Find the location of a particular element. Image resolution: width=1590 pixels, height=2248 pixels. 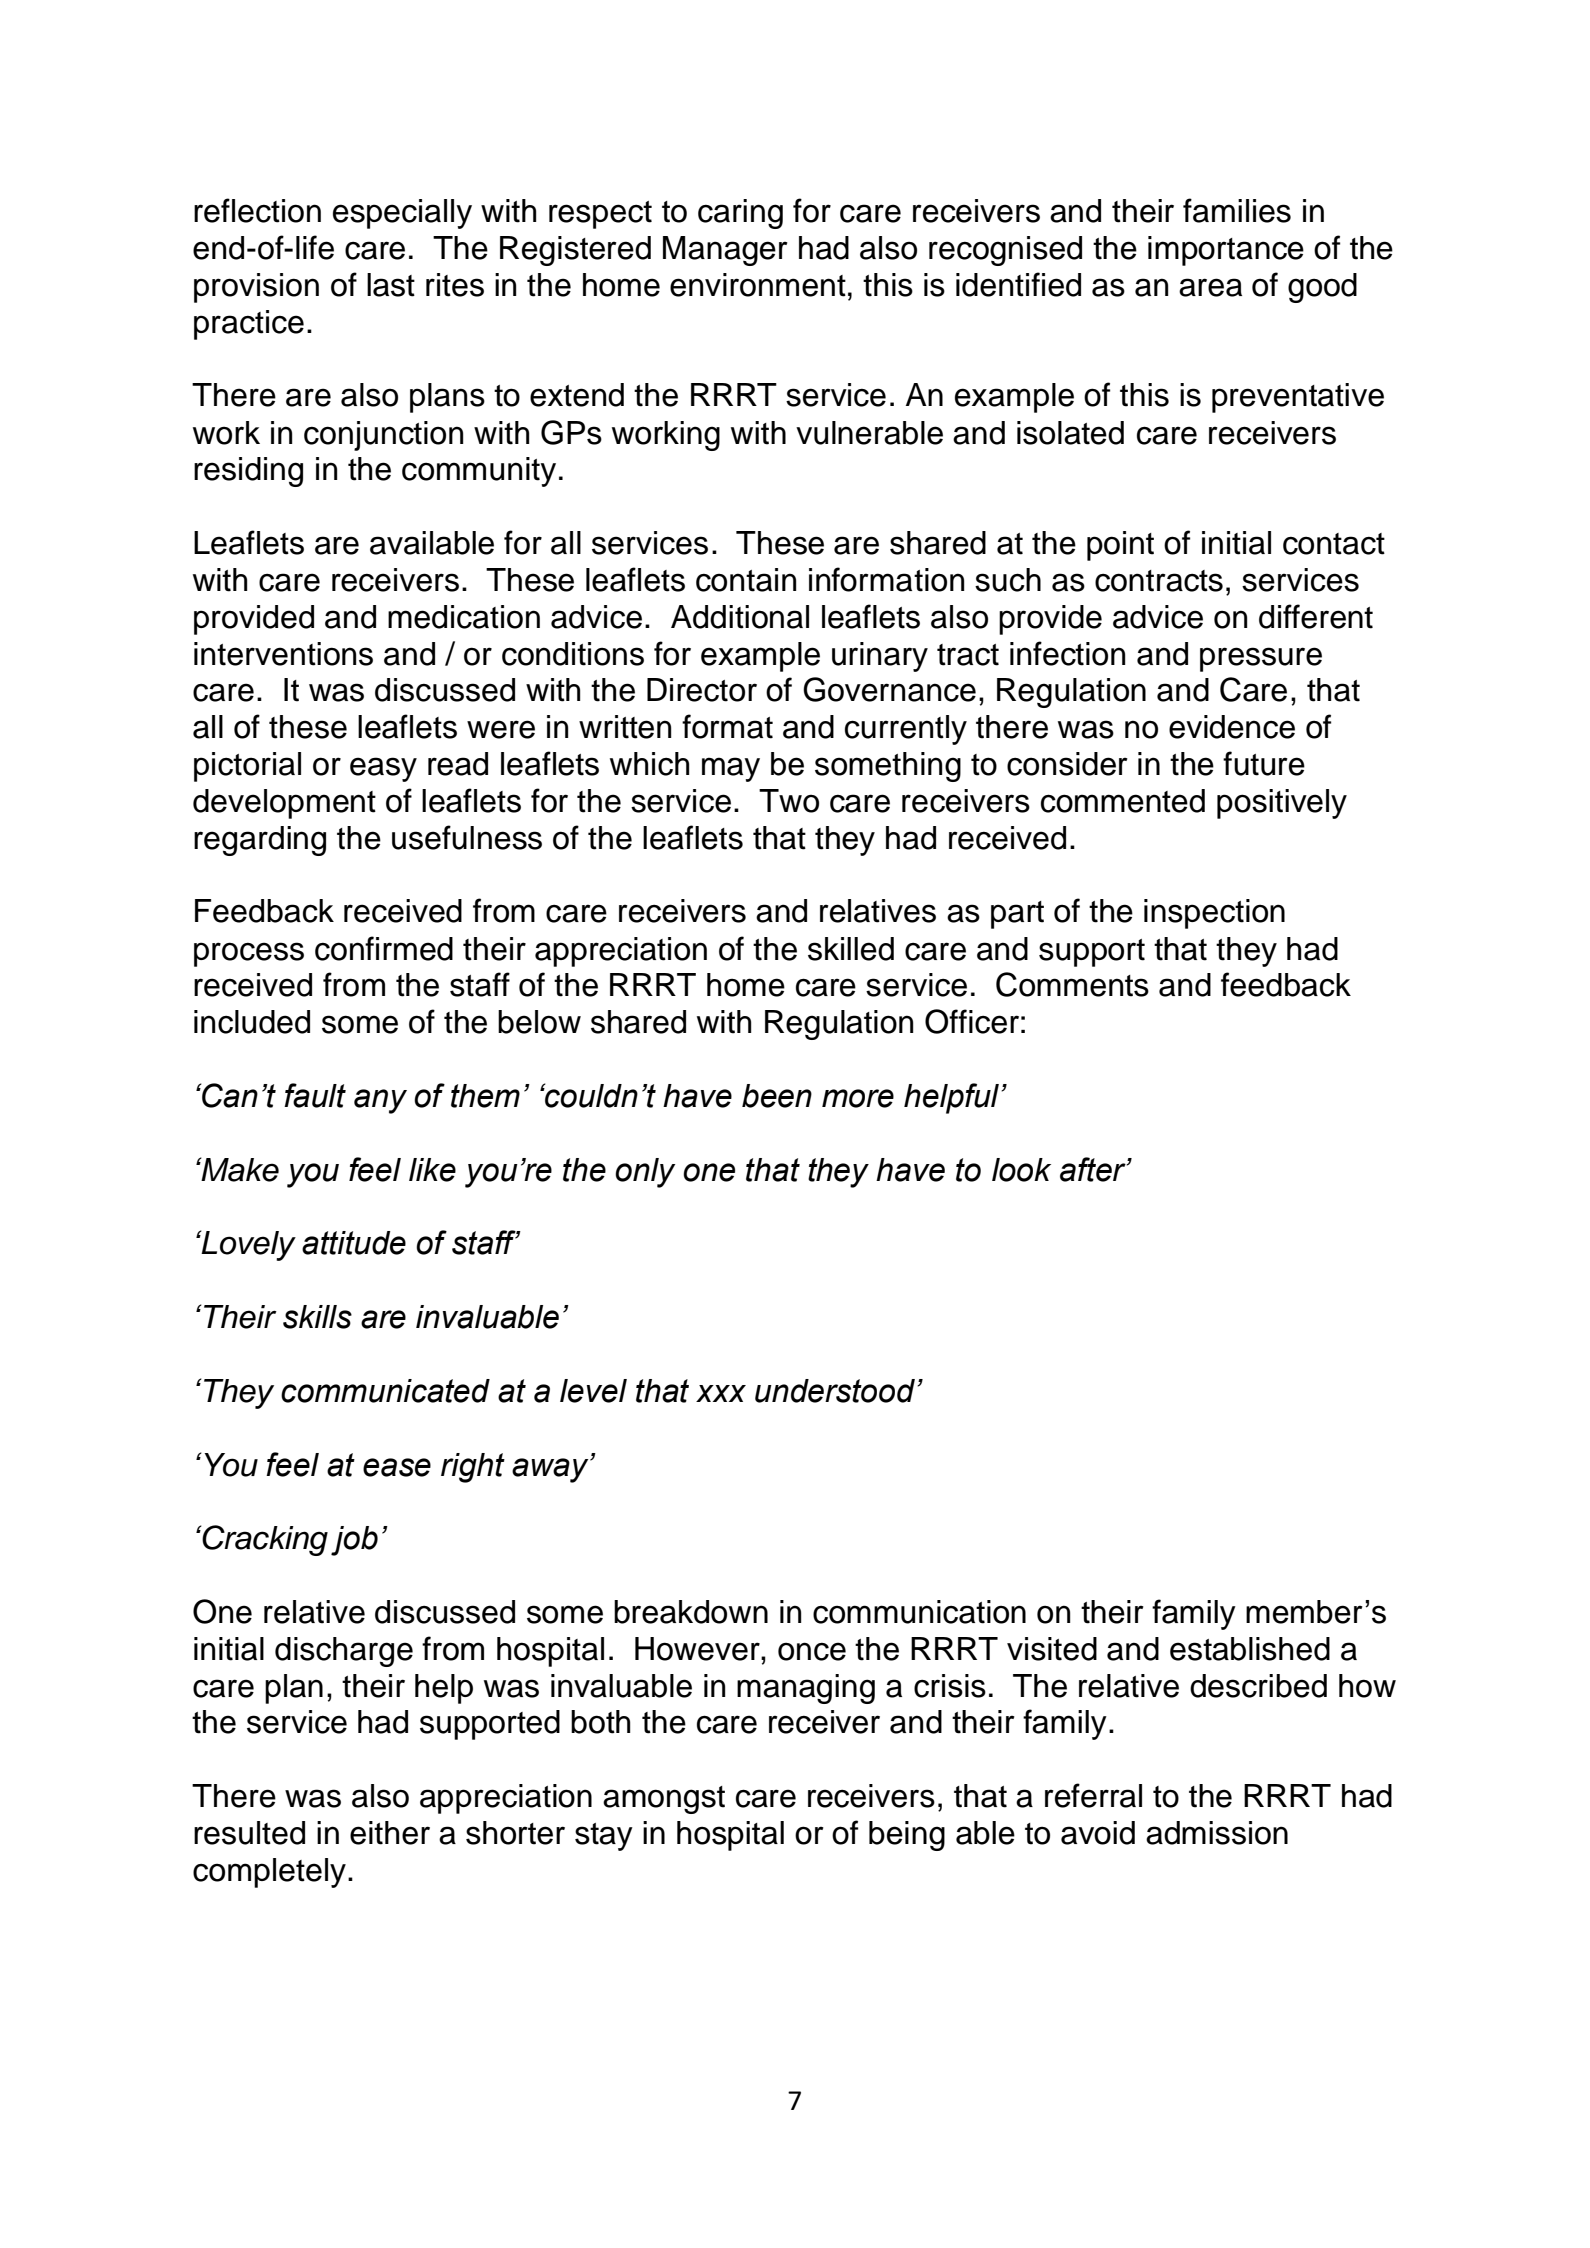

any is located at coordinates (380, 1101).
